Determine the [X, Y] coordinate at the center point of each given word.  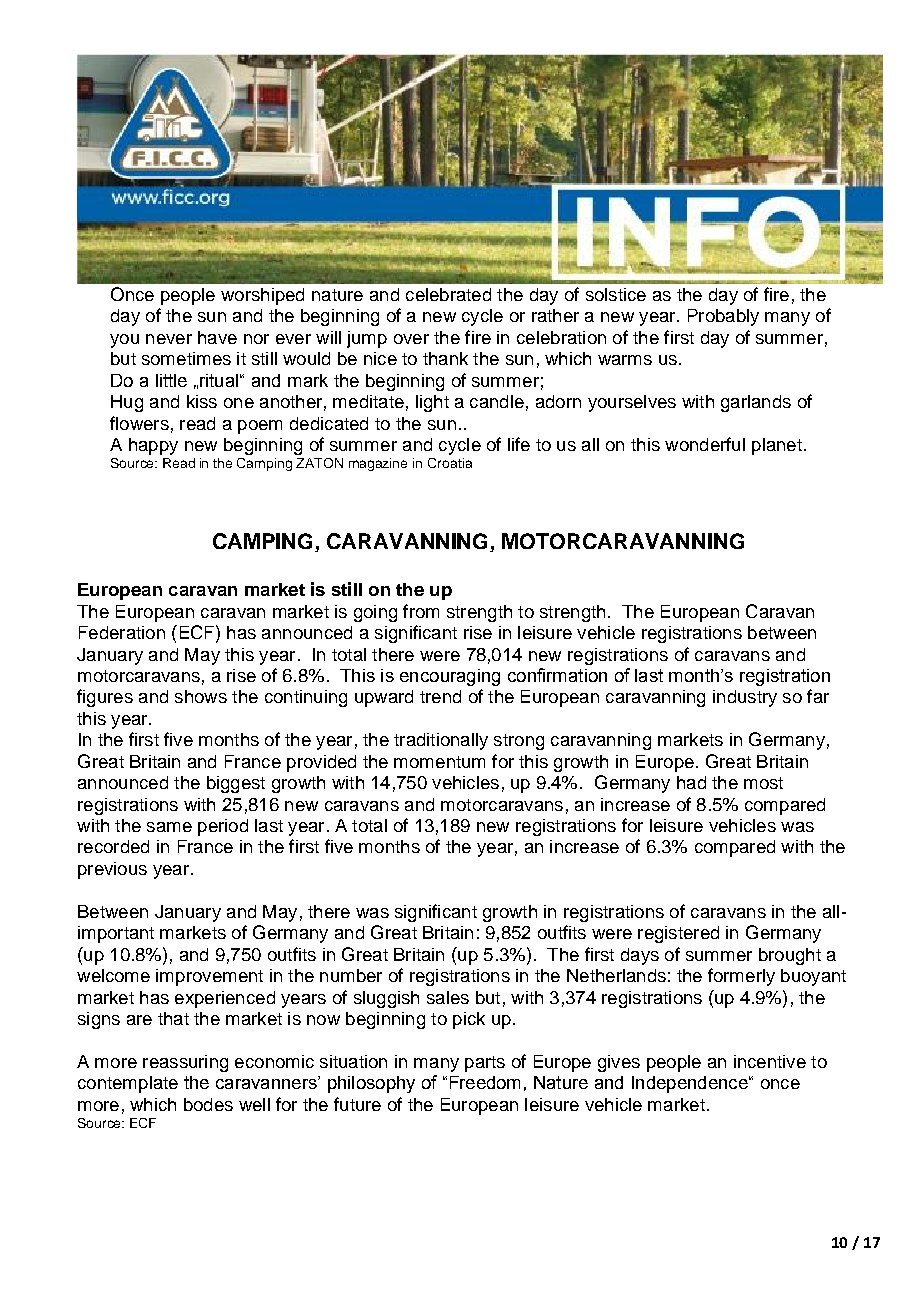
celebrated [448, 294]
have [217, 337]
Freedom [485, 1082]
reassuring [185, 1063]
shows [201, 696]
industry [745, 698]
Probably [723, 317]
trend [440, 696]
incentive [770, 1061]
